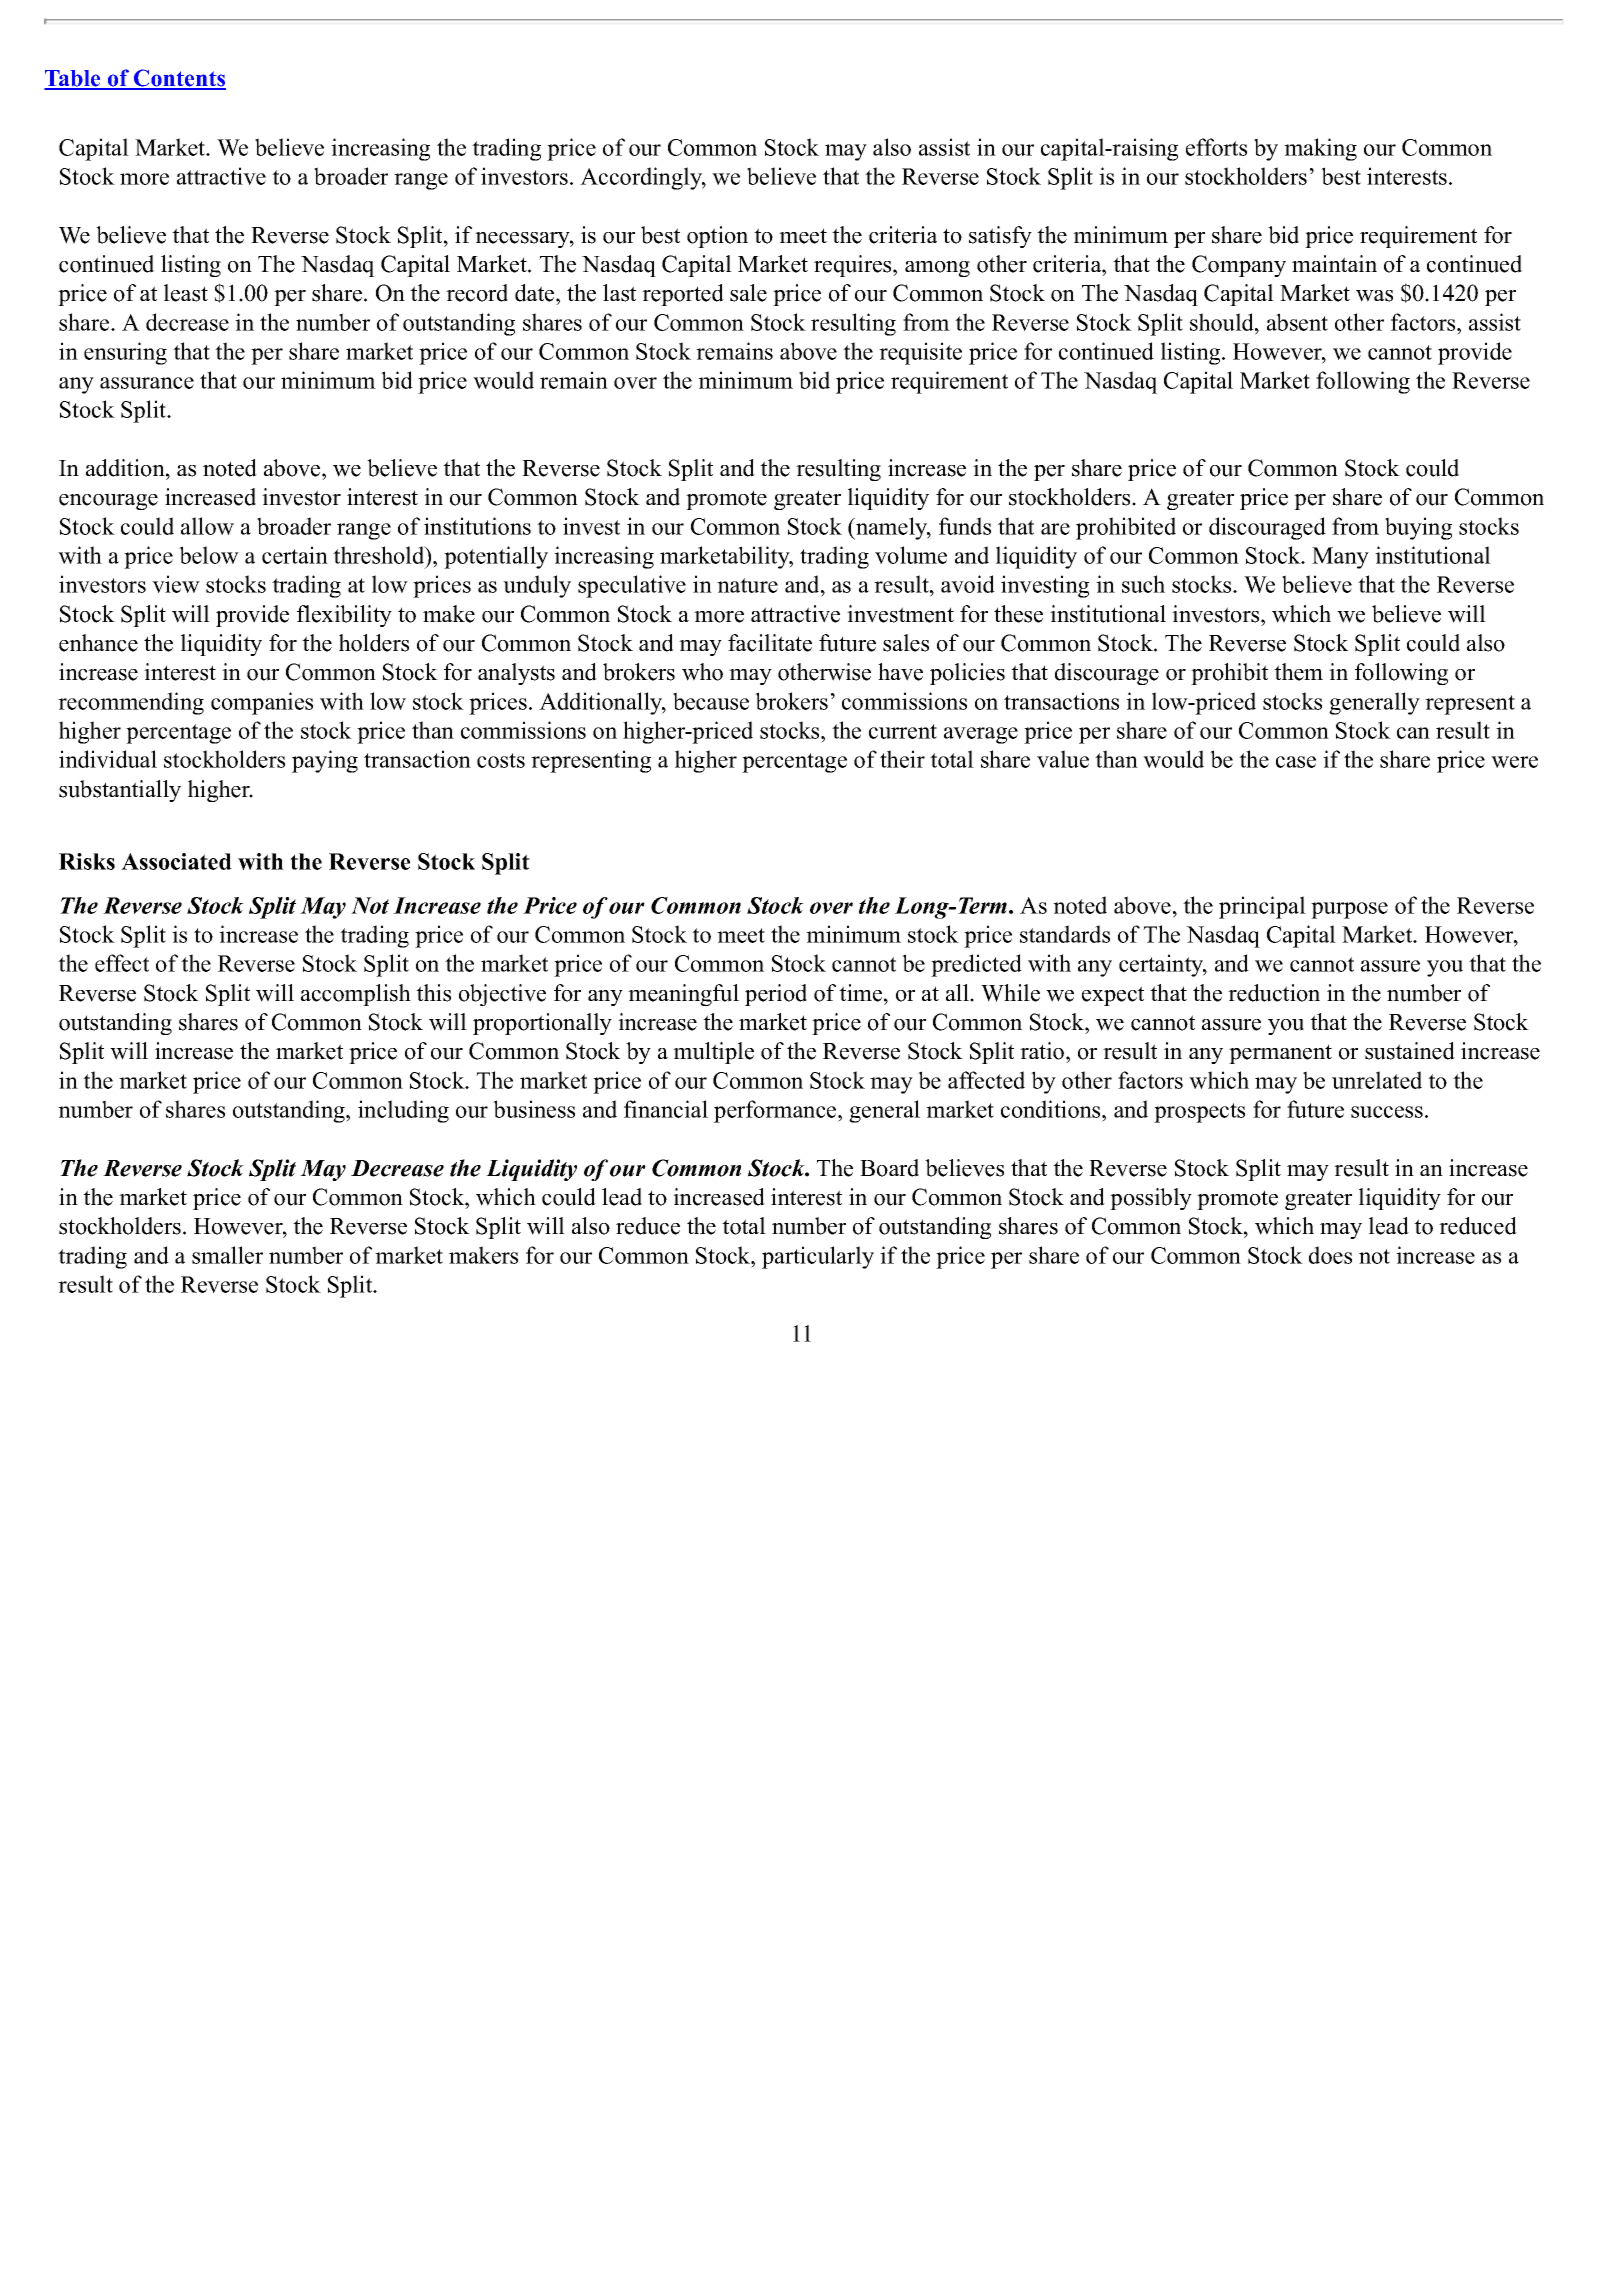 The width and height of the screenshot is (1606, 2273). I want to click on period, so click(776, 995).
